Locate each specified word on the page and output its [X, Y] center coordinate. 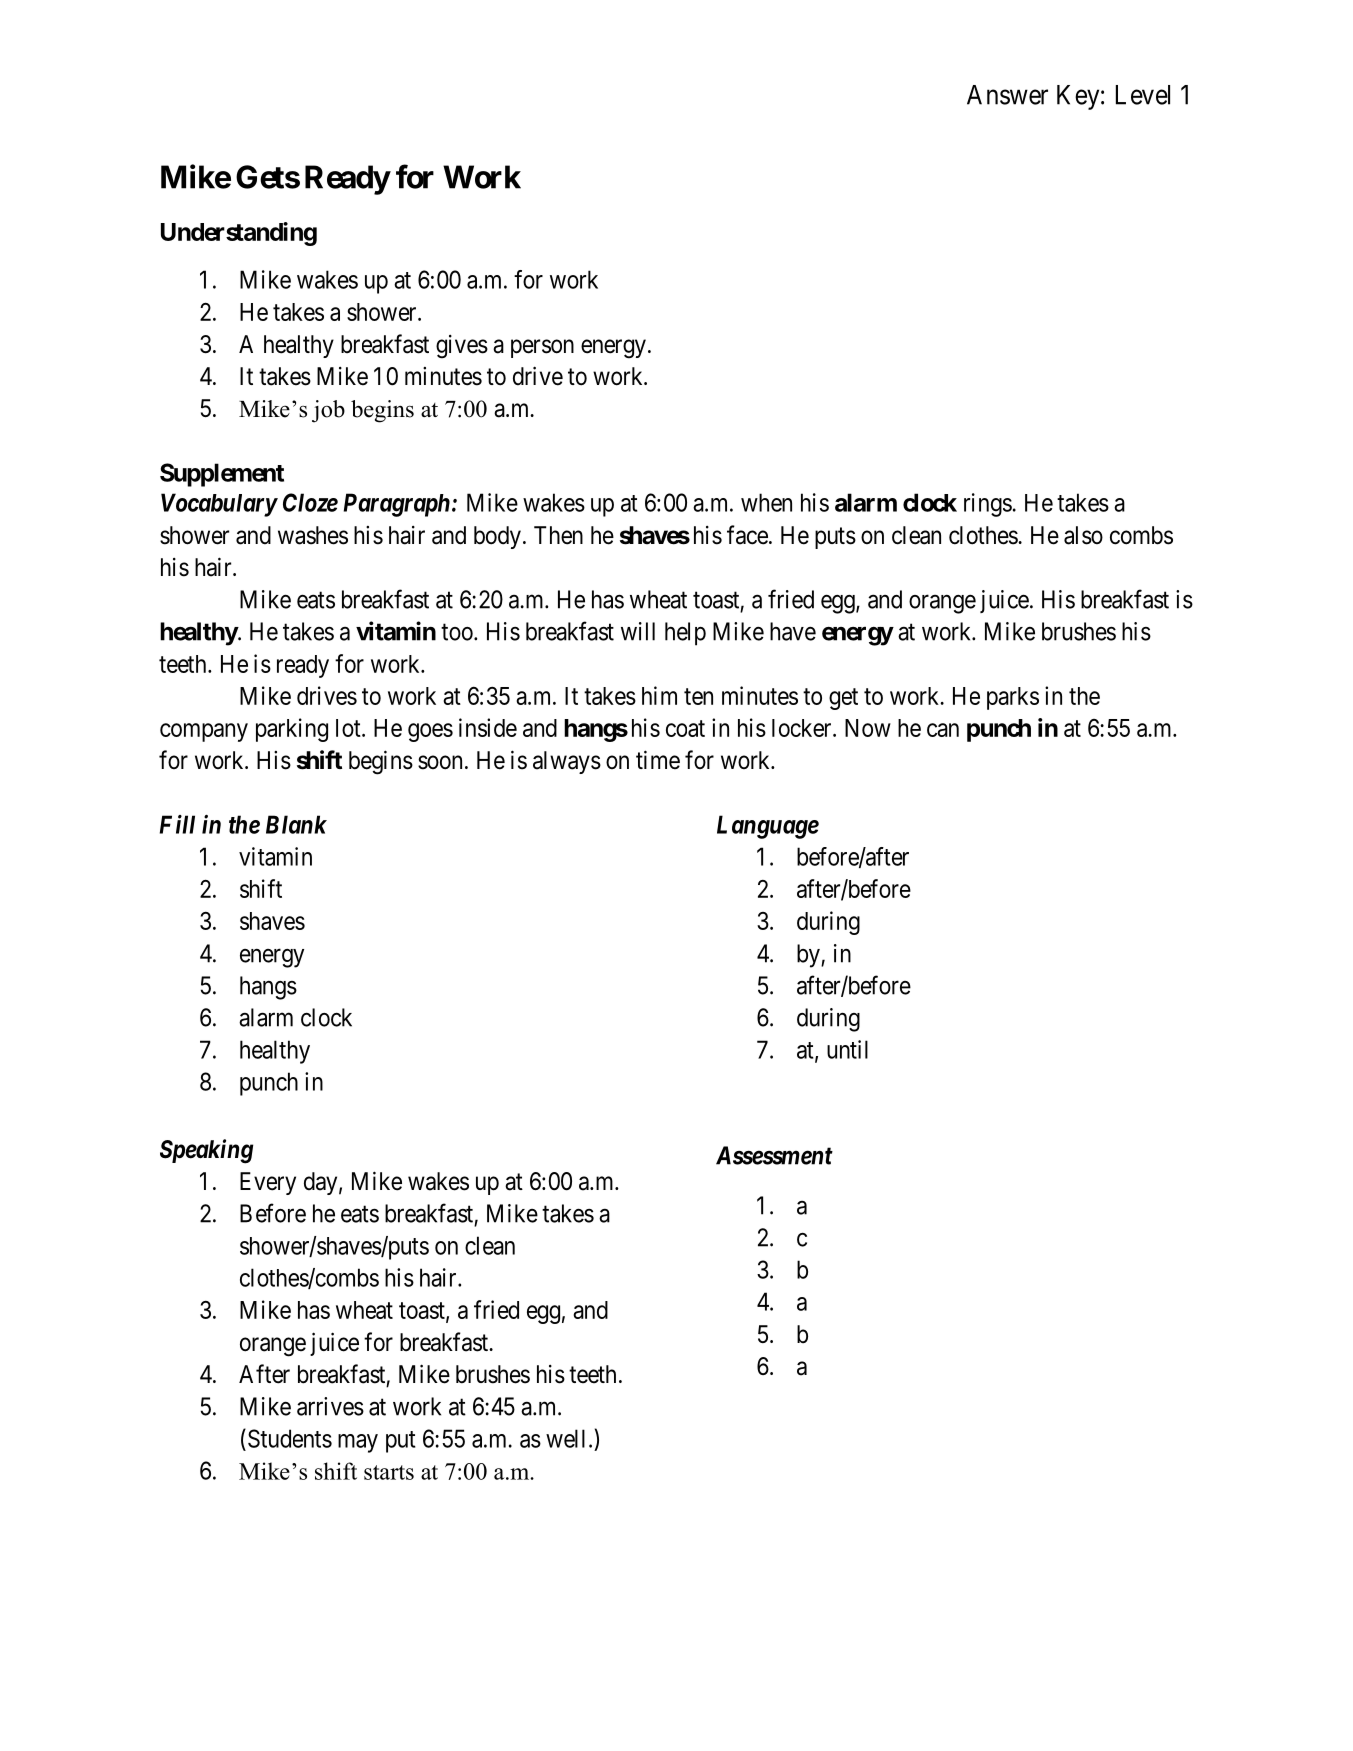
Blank [296, 824]
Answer [1007, 95]
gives [462, 347]
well [565, 1438]
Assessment [774, 1155]
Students [290, 1438]
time [658, 760]
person [542, 348]
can [943, 730]
